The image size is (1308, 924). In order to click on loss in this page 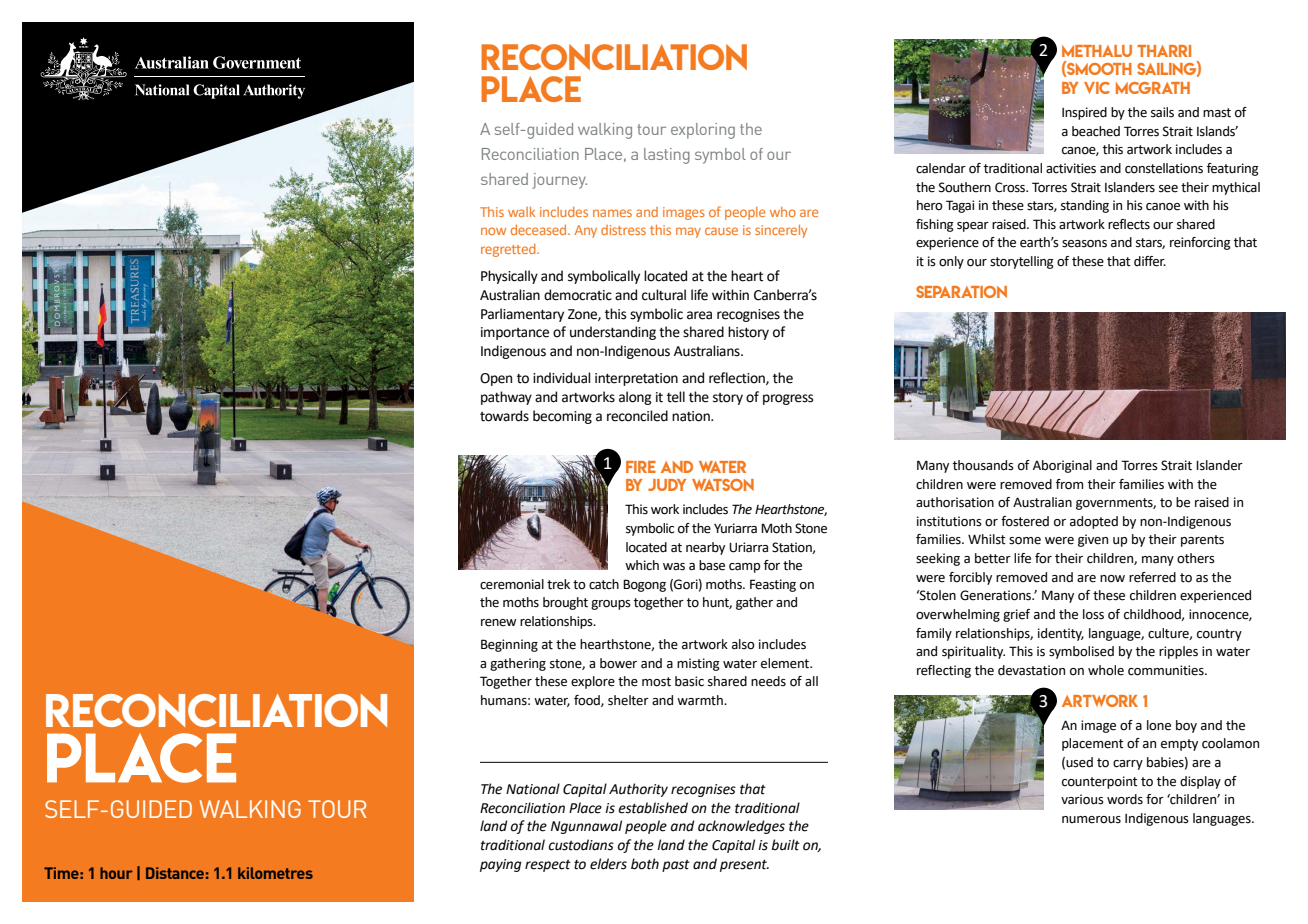, I will do `click(1093, 614)`.
